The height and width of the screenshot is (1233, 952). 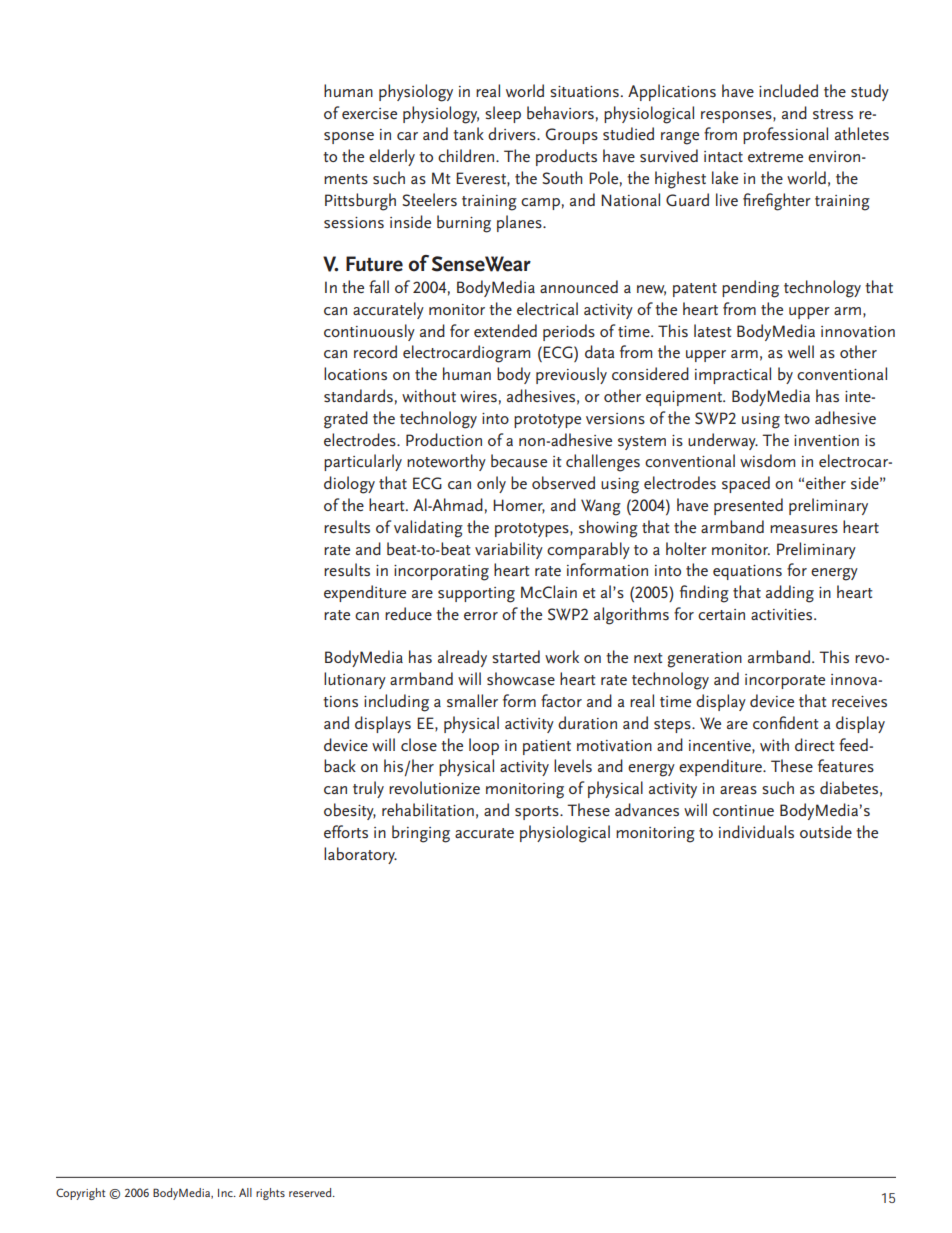 I want to click on individuals, so click(x=756, y=831).
